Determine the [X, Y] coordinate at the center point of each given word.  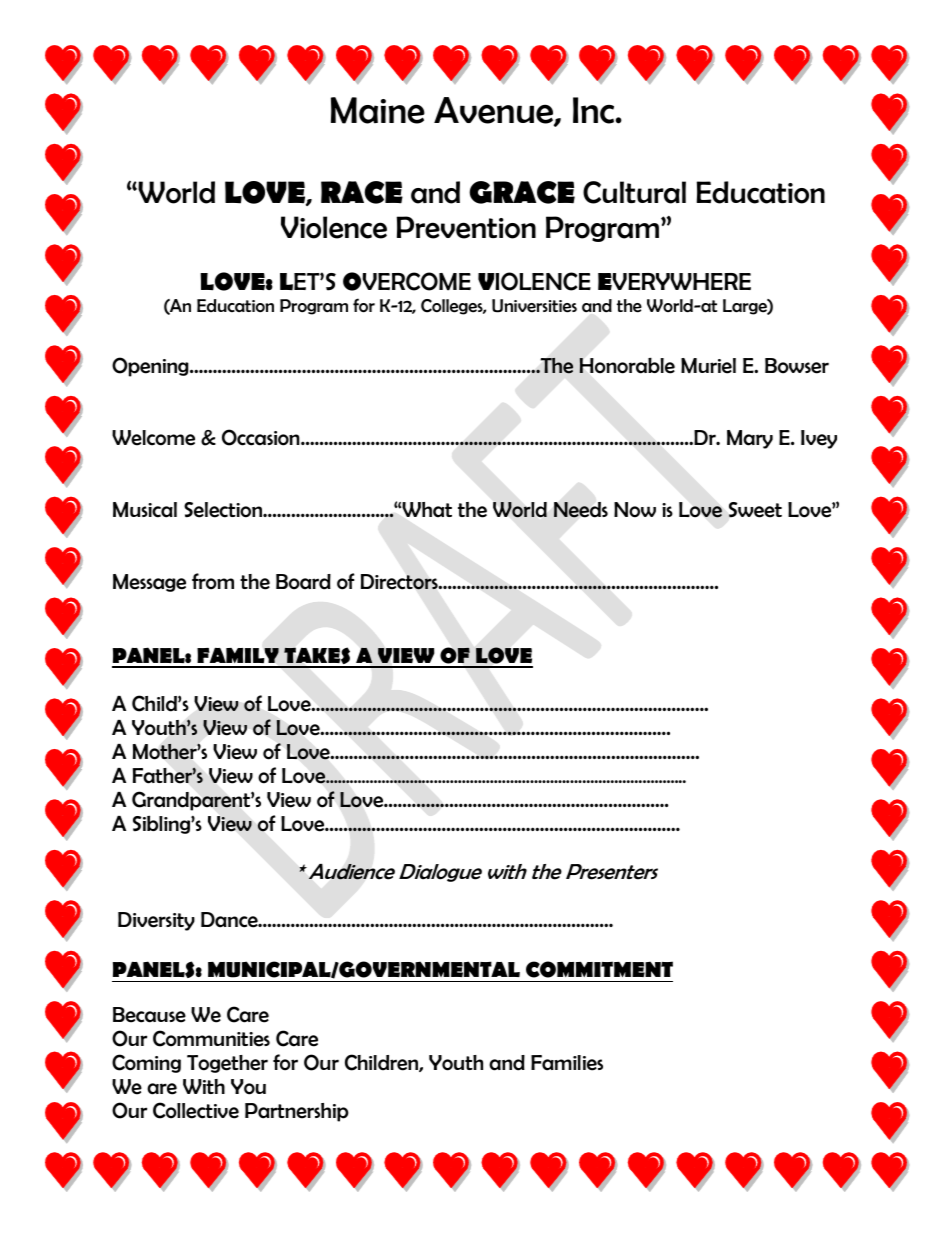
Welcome [153, 438]
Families [567, 1063]
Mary [750, 439]
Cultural [634, 192]
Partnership [297, 1112]
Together [227, 1064]
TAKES [317, 657]
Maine [378, 110]
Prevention [466, 227]
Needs [581, 510]
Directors [400, 582]
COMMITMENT [599, 969]
